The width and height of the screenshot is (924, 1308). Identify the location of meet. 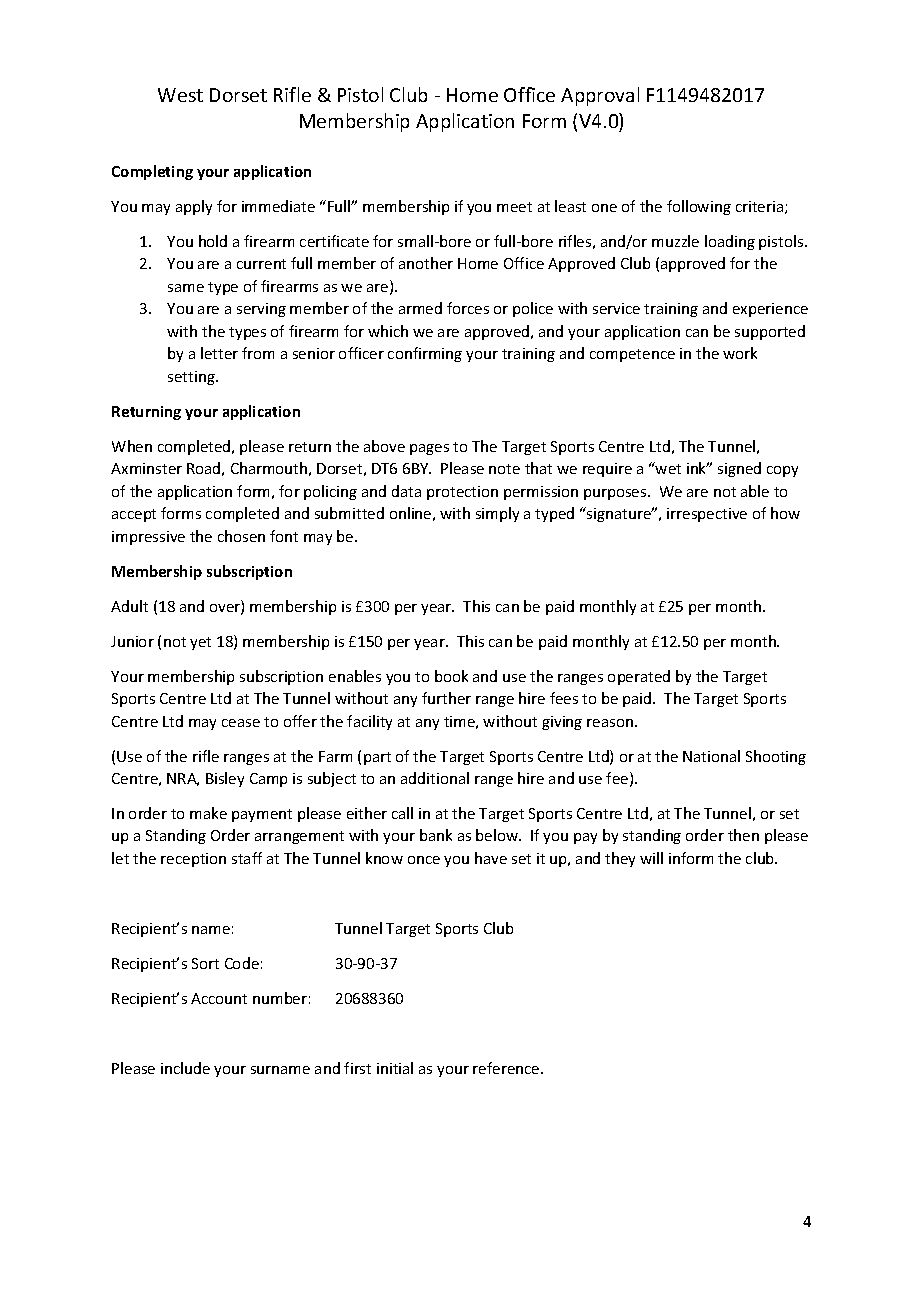
(514, 207).
